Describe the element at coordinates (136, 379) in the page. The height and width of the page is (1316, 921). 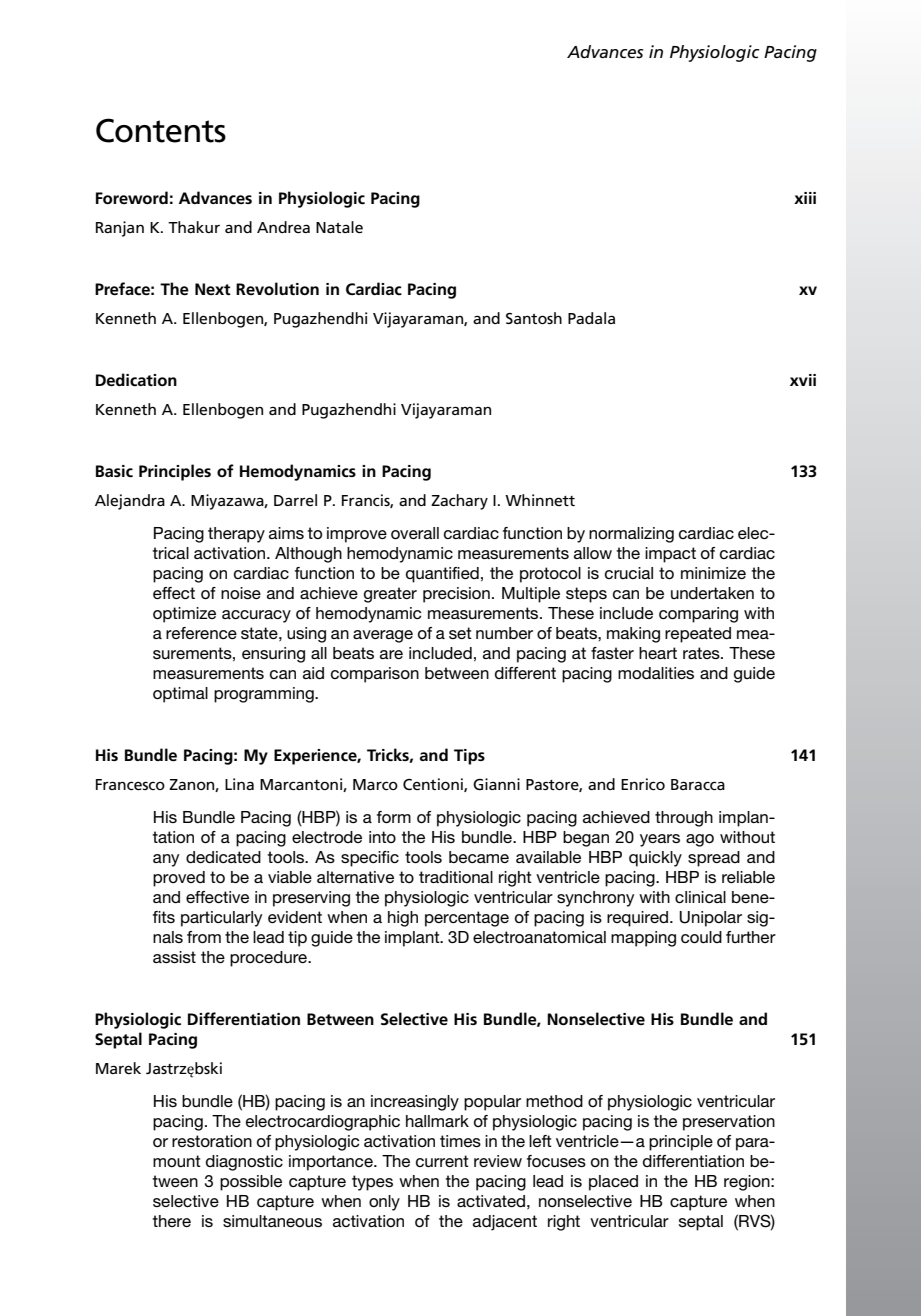
I see `Dedication` at that location.
